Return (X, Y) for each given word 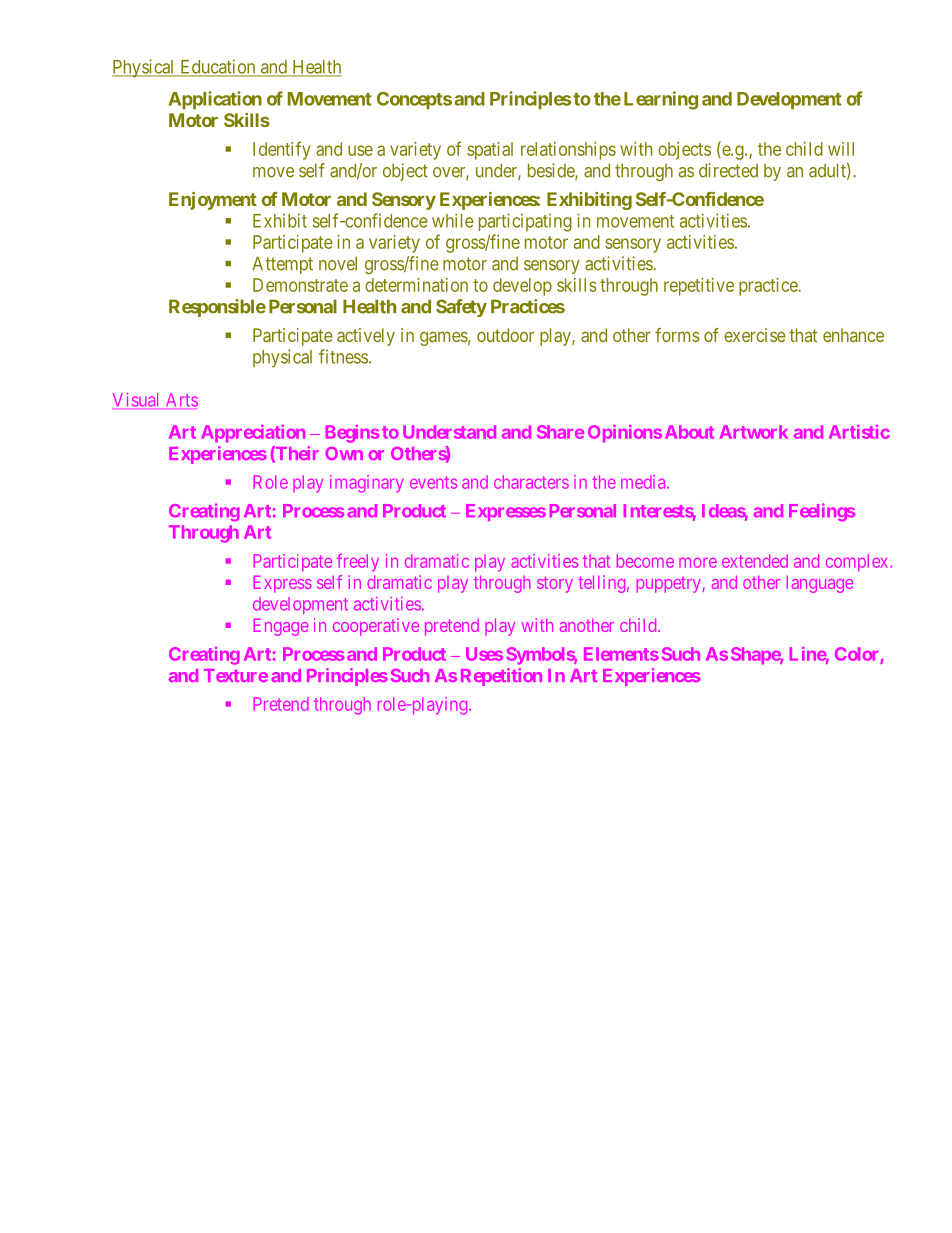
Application (215, 100)
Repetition (501, 677)
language (820, 584)
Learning (661, 100)
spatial (490, 151)
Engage (281, 627)
